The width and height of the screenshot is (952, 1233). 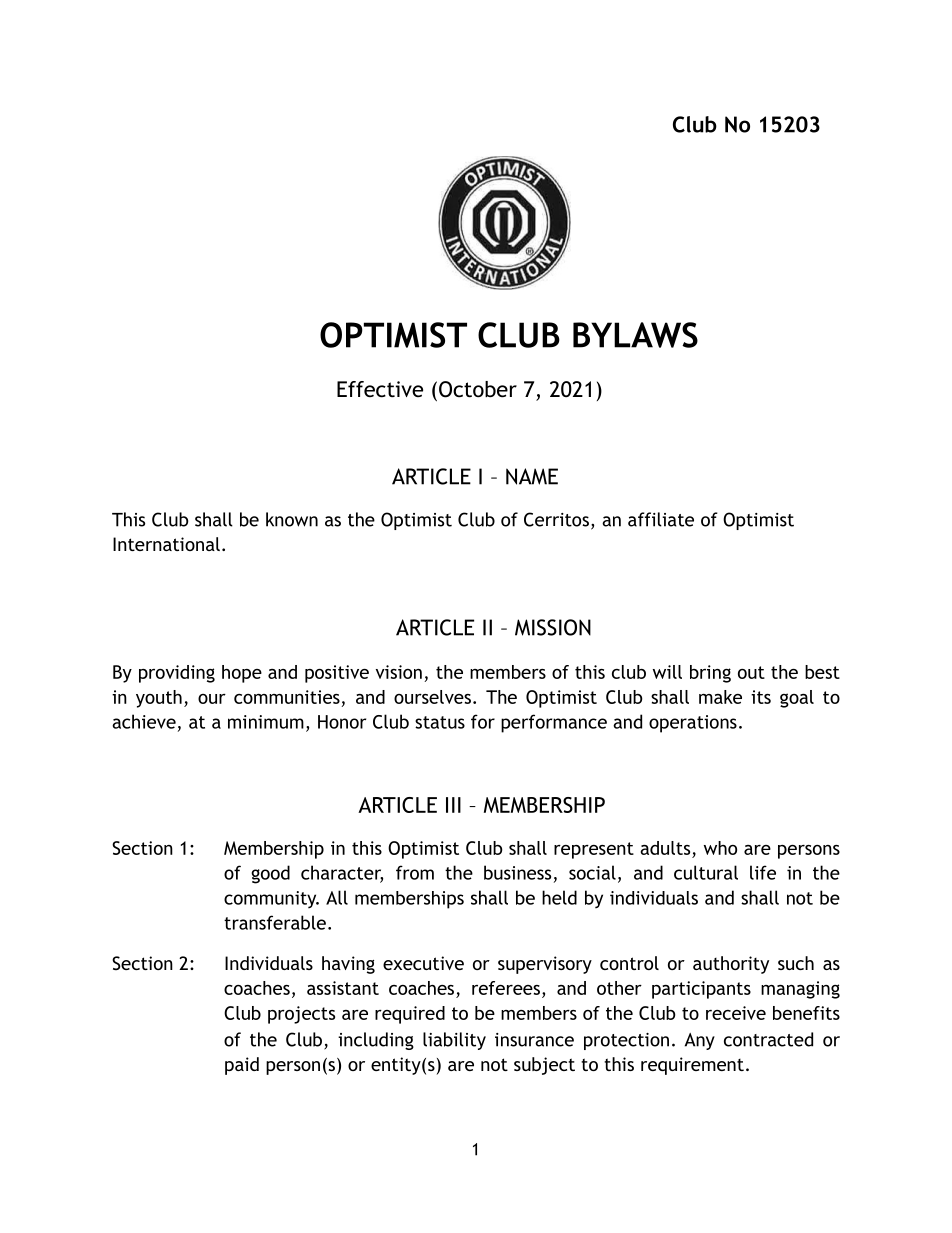 I want to click on business, so click(x=517, y=872).
